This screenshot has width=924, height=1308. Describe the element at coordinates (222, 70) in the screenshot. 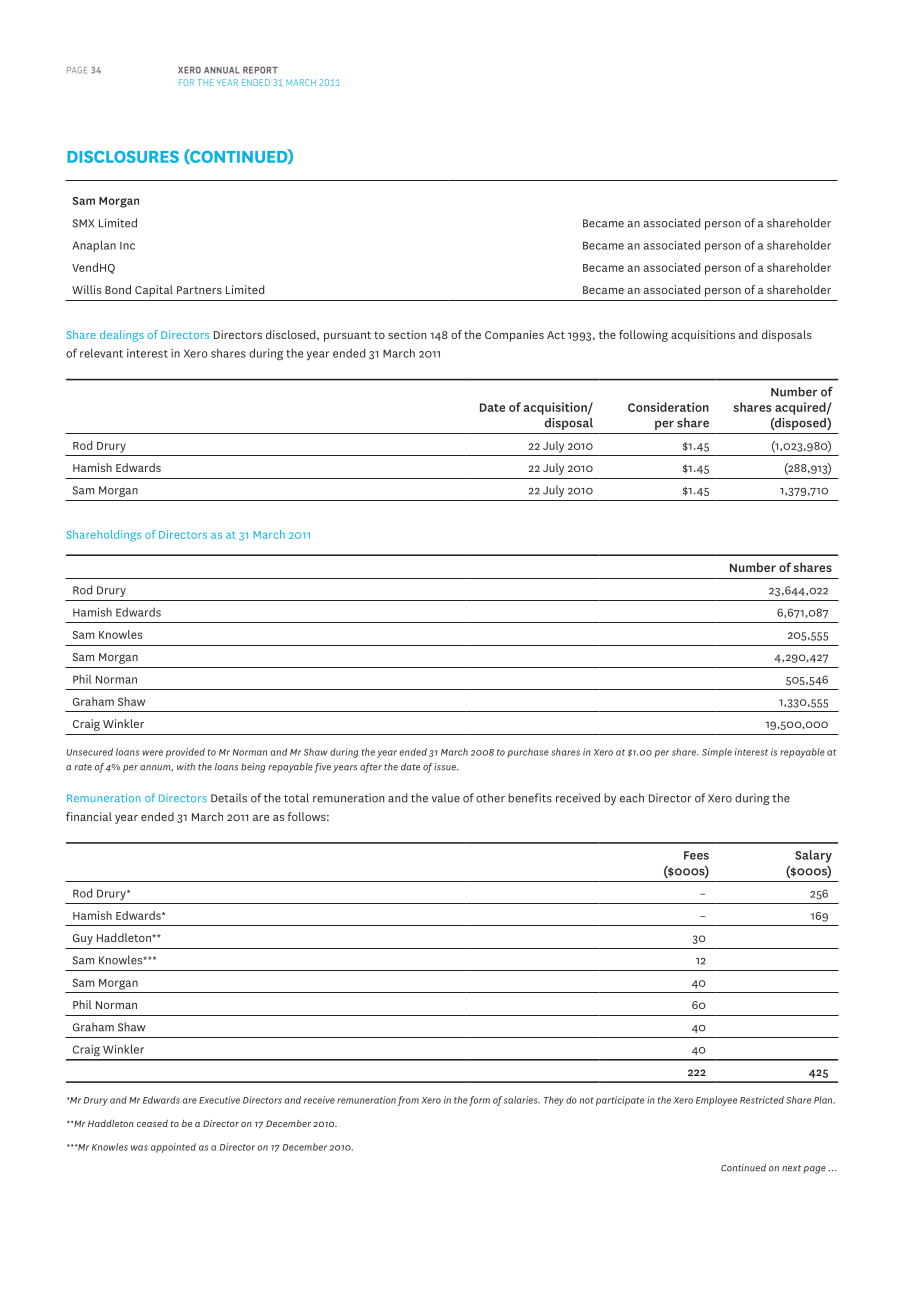

I see `ANNUAL` at that location.
